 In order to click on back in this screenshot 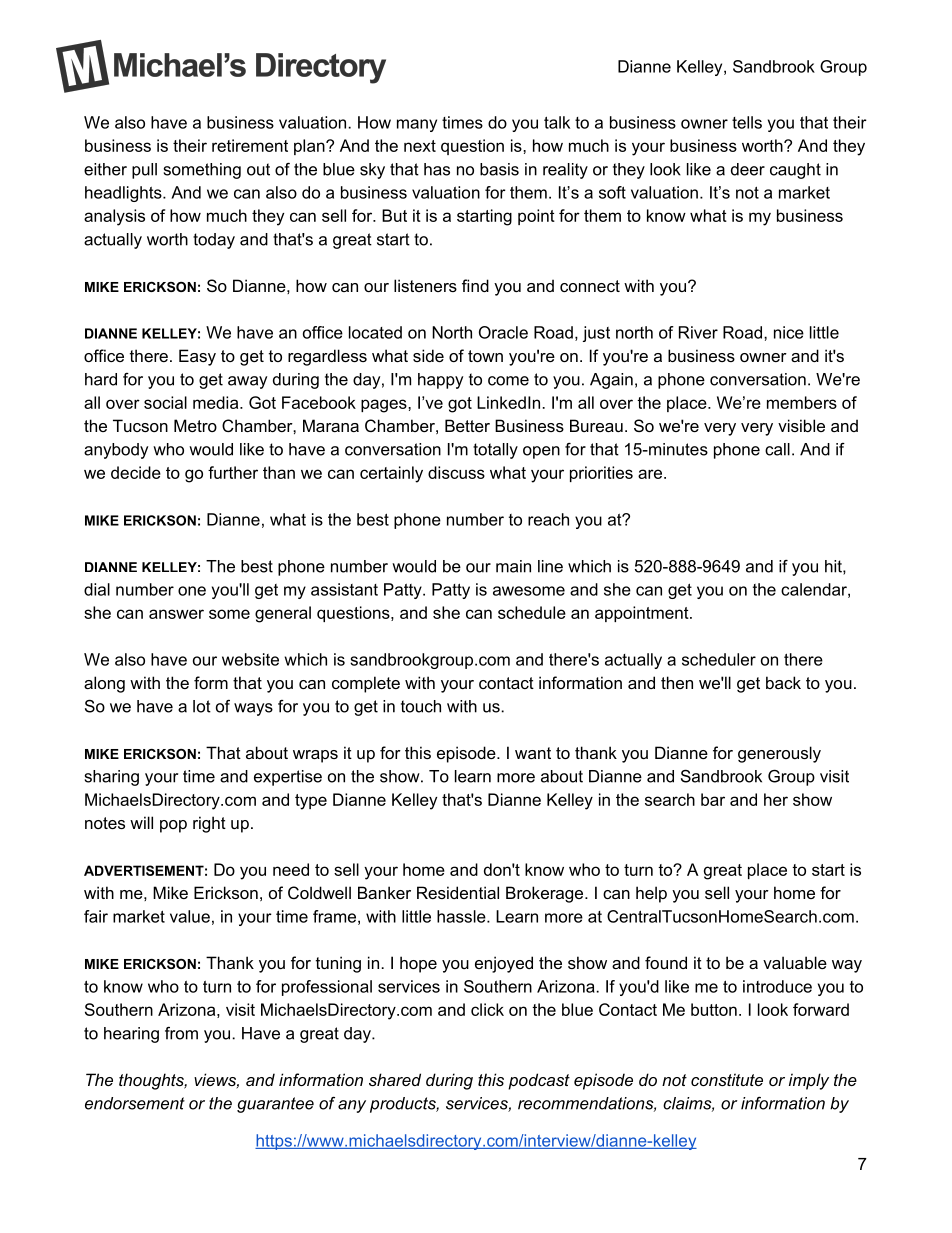, I will do `click(783, 682)`.
